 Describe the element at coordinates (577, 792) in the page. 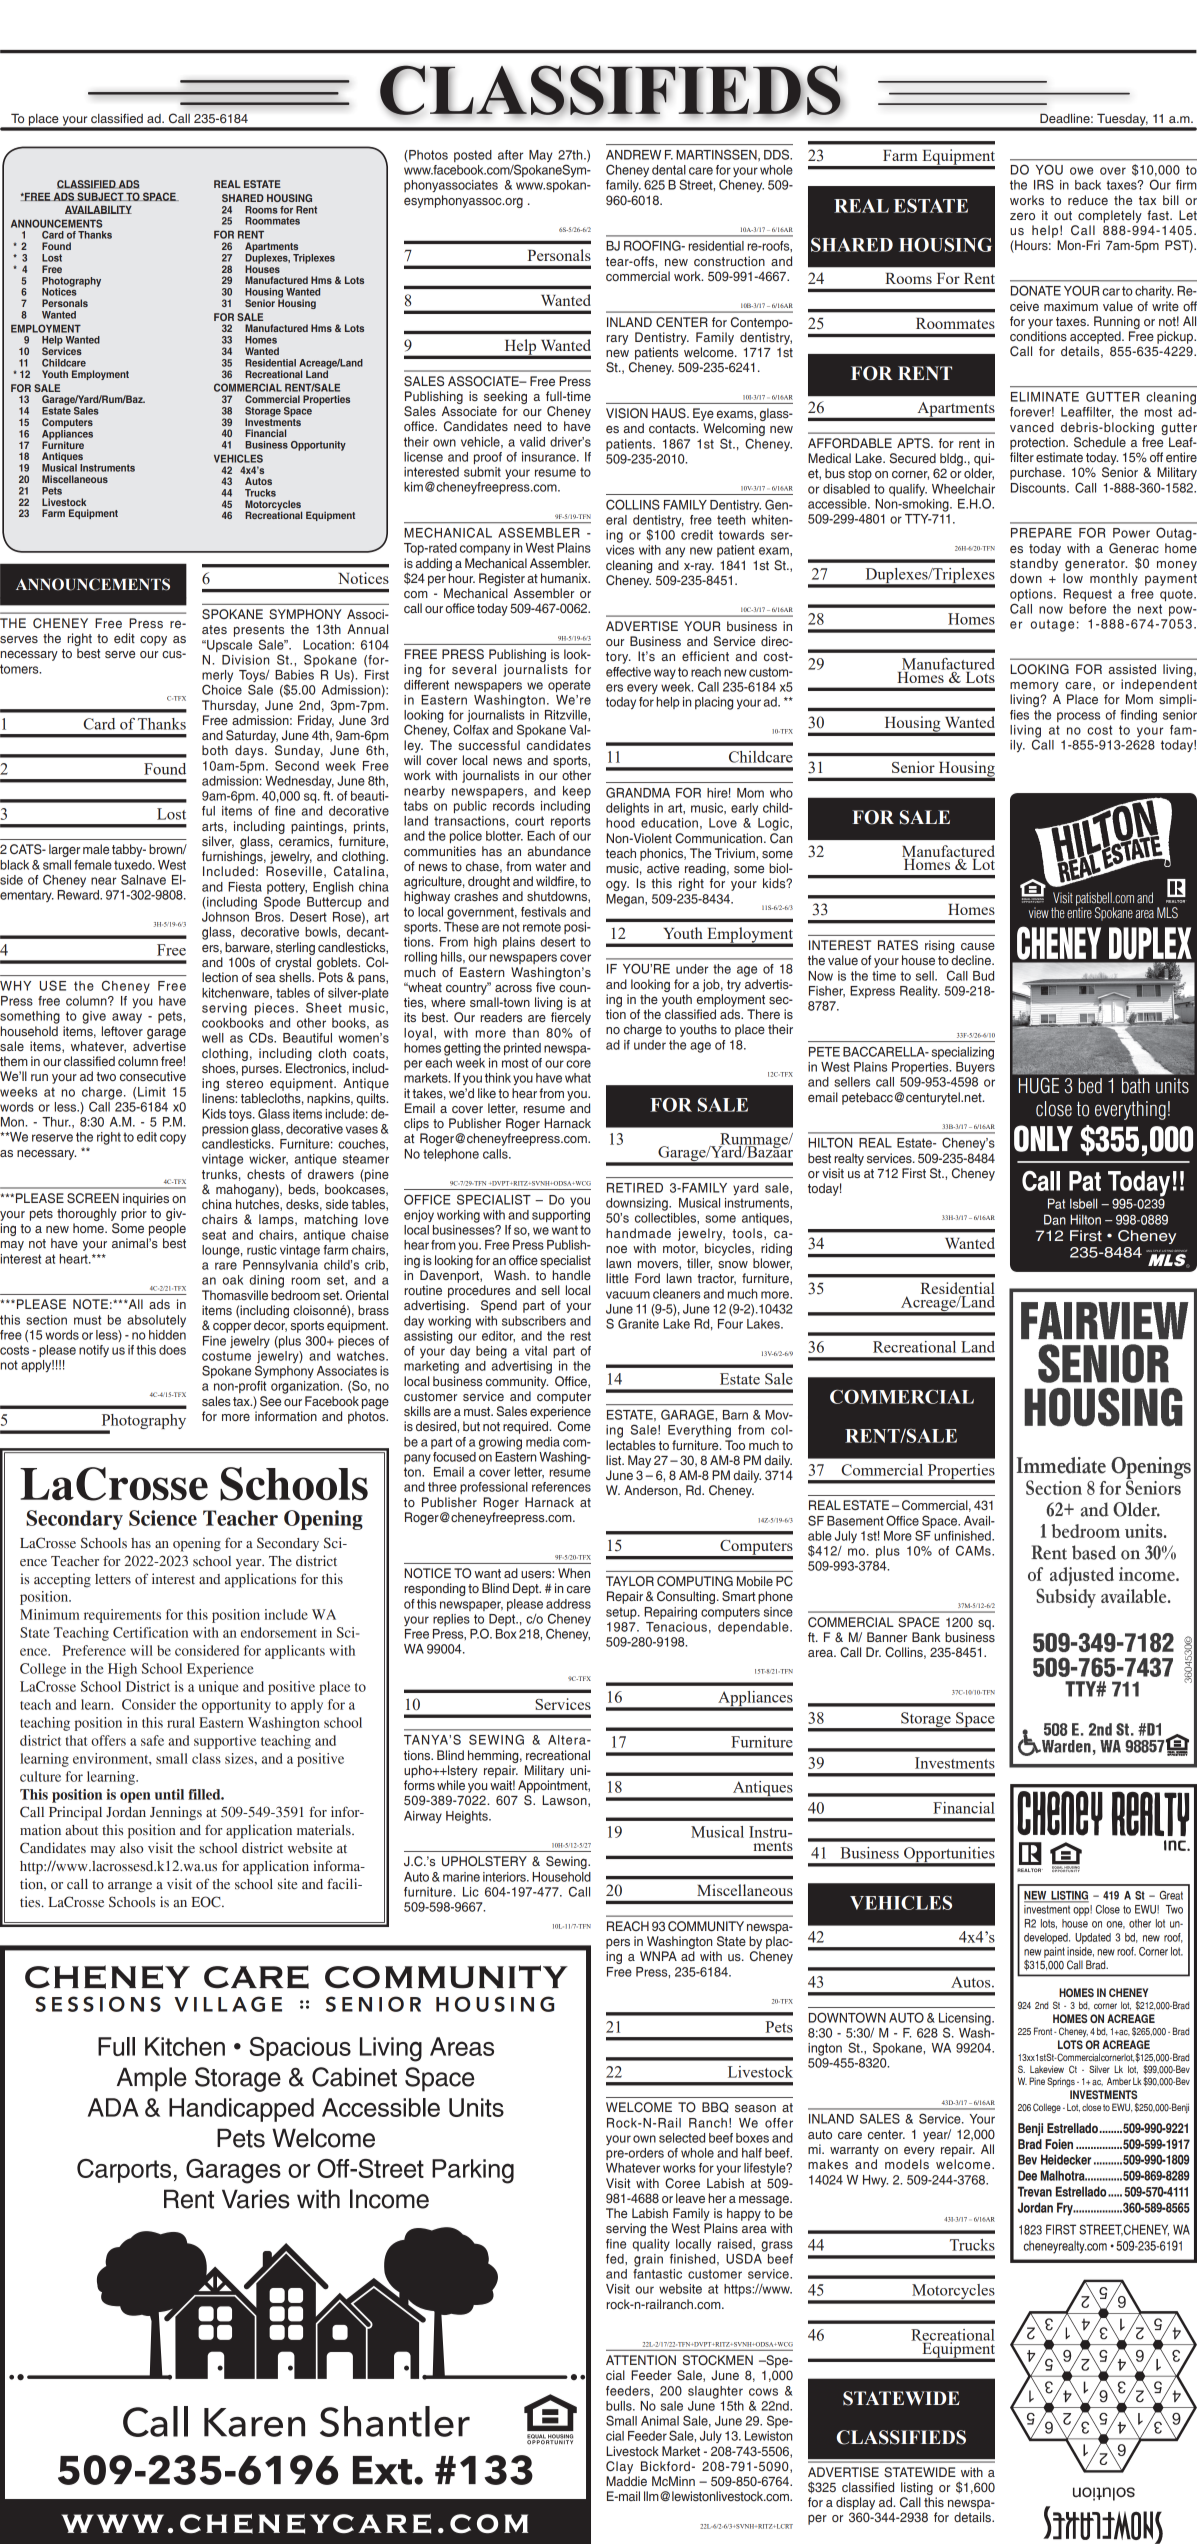

I see `keep` at that location.
